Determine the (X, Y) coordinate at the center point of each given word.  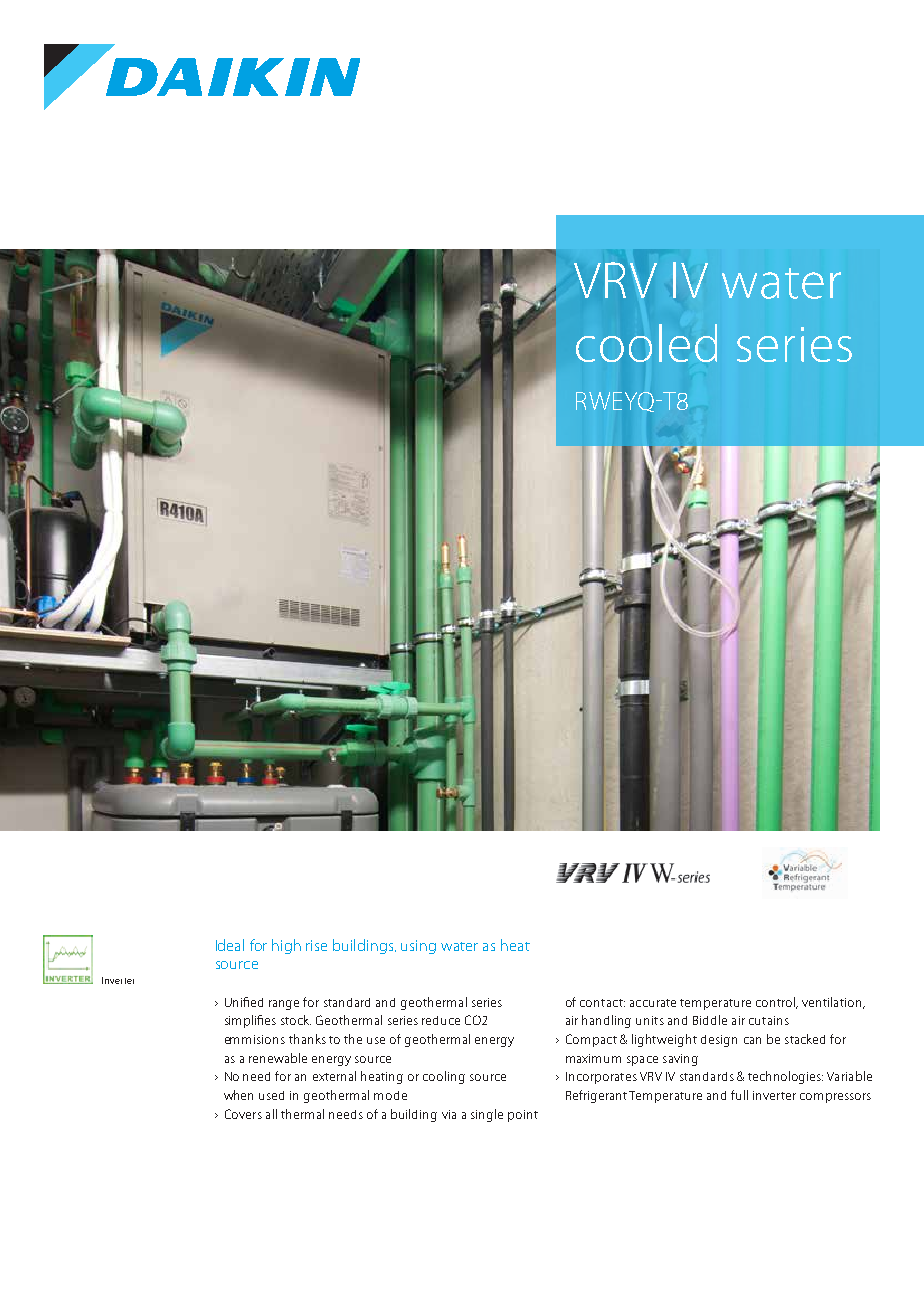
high (286, 946)
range (284, 1005)
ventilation (833, 1003)
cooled (646, 343)
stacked (805, 1039)
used (271, 1095)
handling (606, 1021)
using (418, 947)
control (776, 1003)
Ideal (230, 945)
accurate (653, 1003)
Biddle (710, 1020)
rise (316, 945)
